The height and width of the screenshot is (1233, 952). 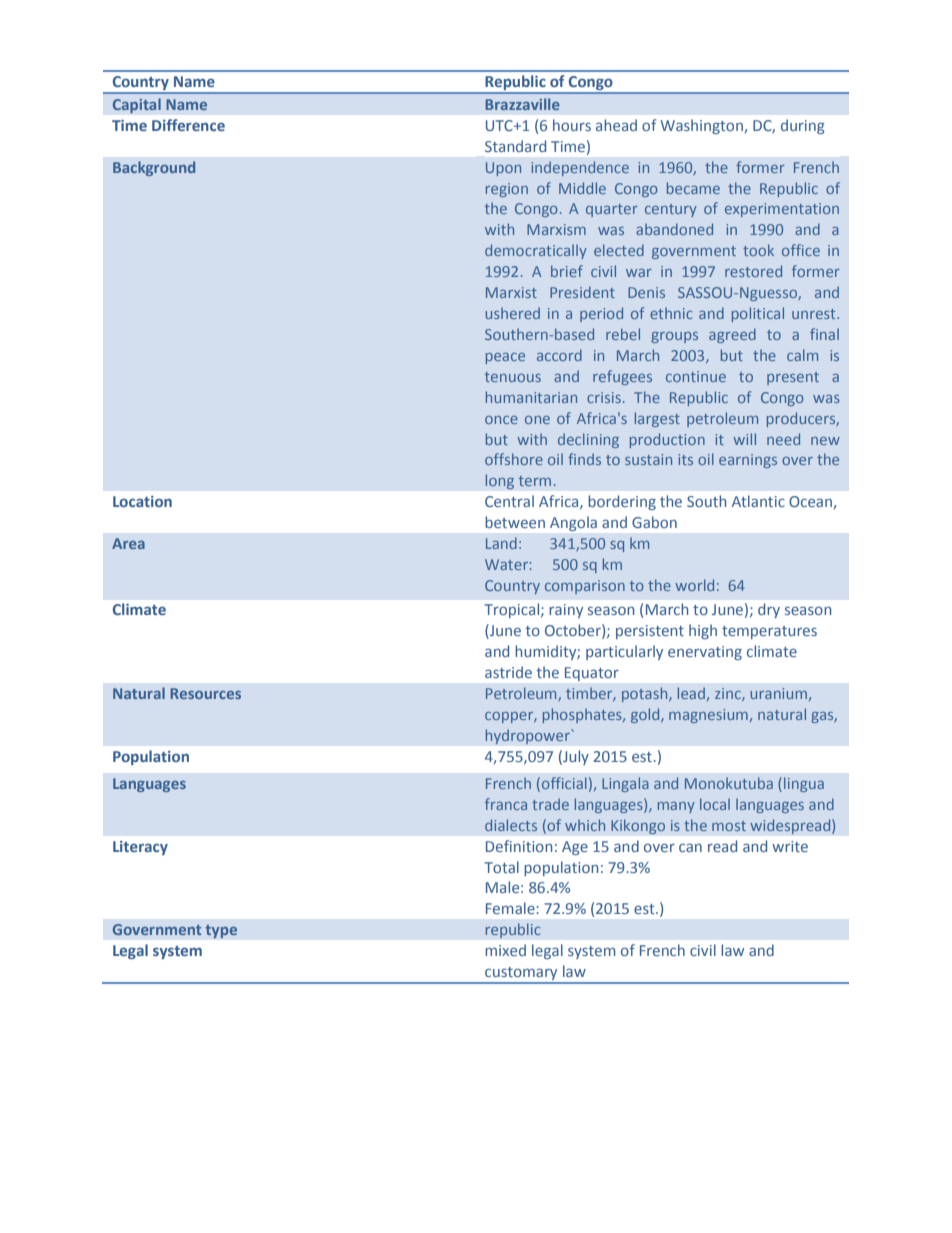 What do you see at coordinates (128, 543) in the screenshot?
I see `Area` at bounding box center [128, 543].
